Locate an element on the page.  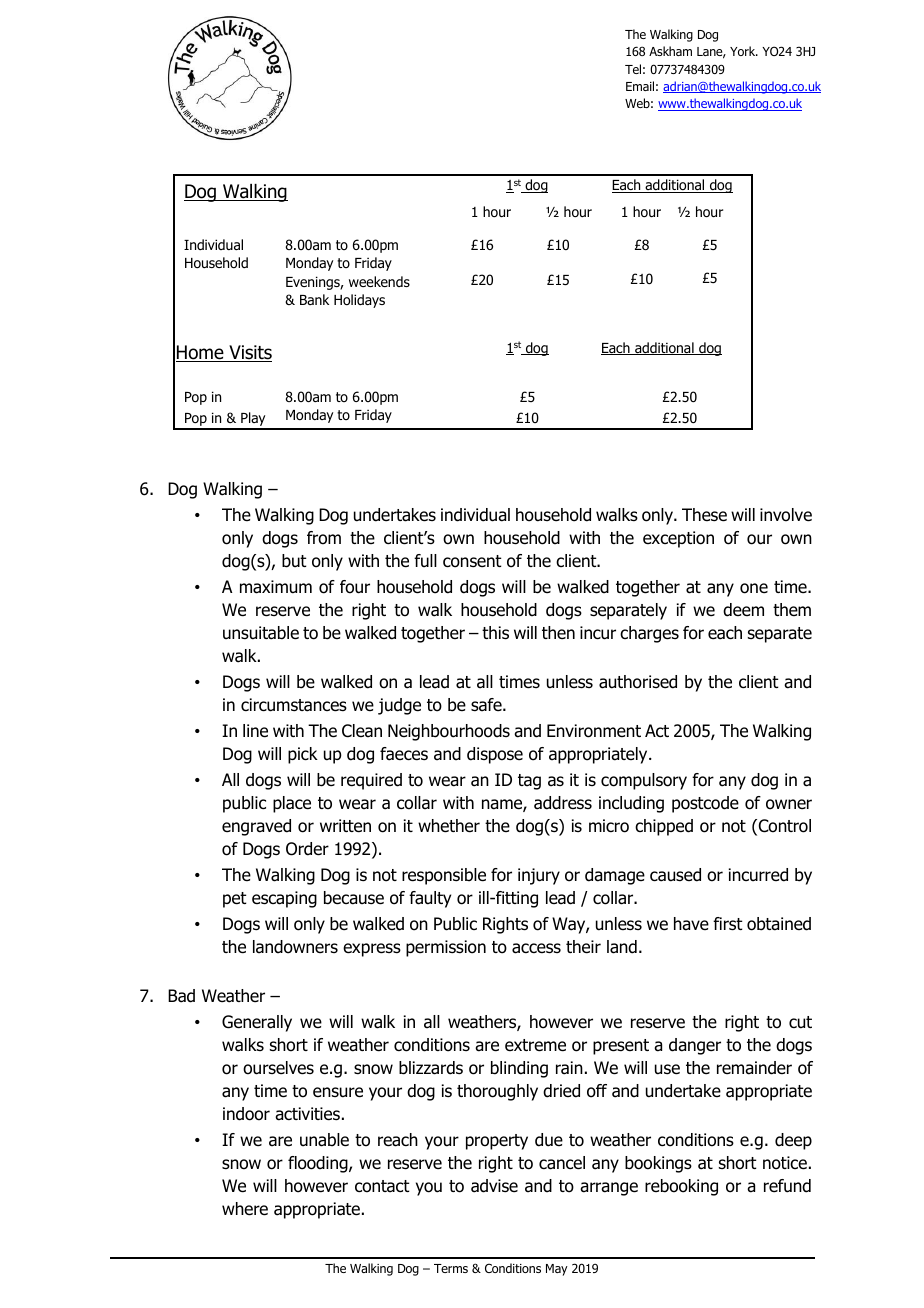
Bank is located at coordinates (314, 299).
